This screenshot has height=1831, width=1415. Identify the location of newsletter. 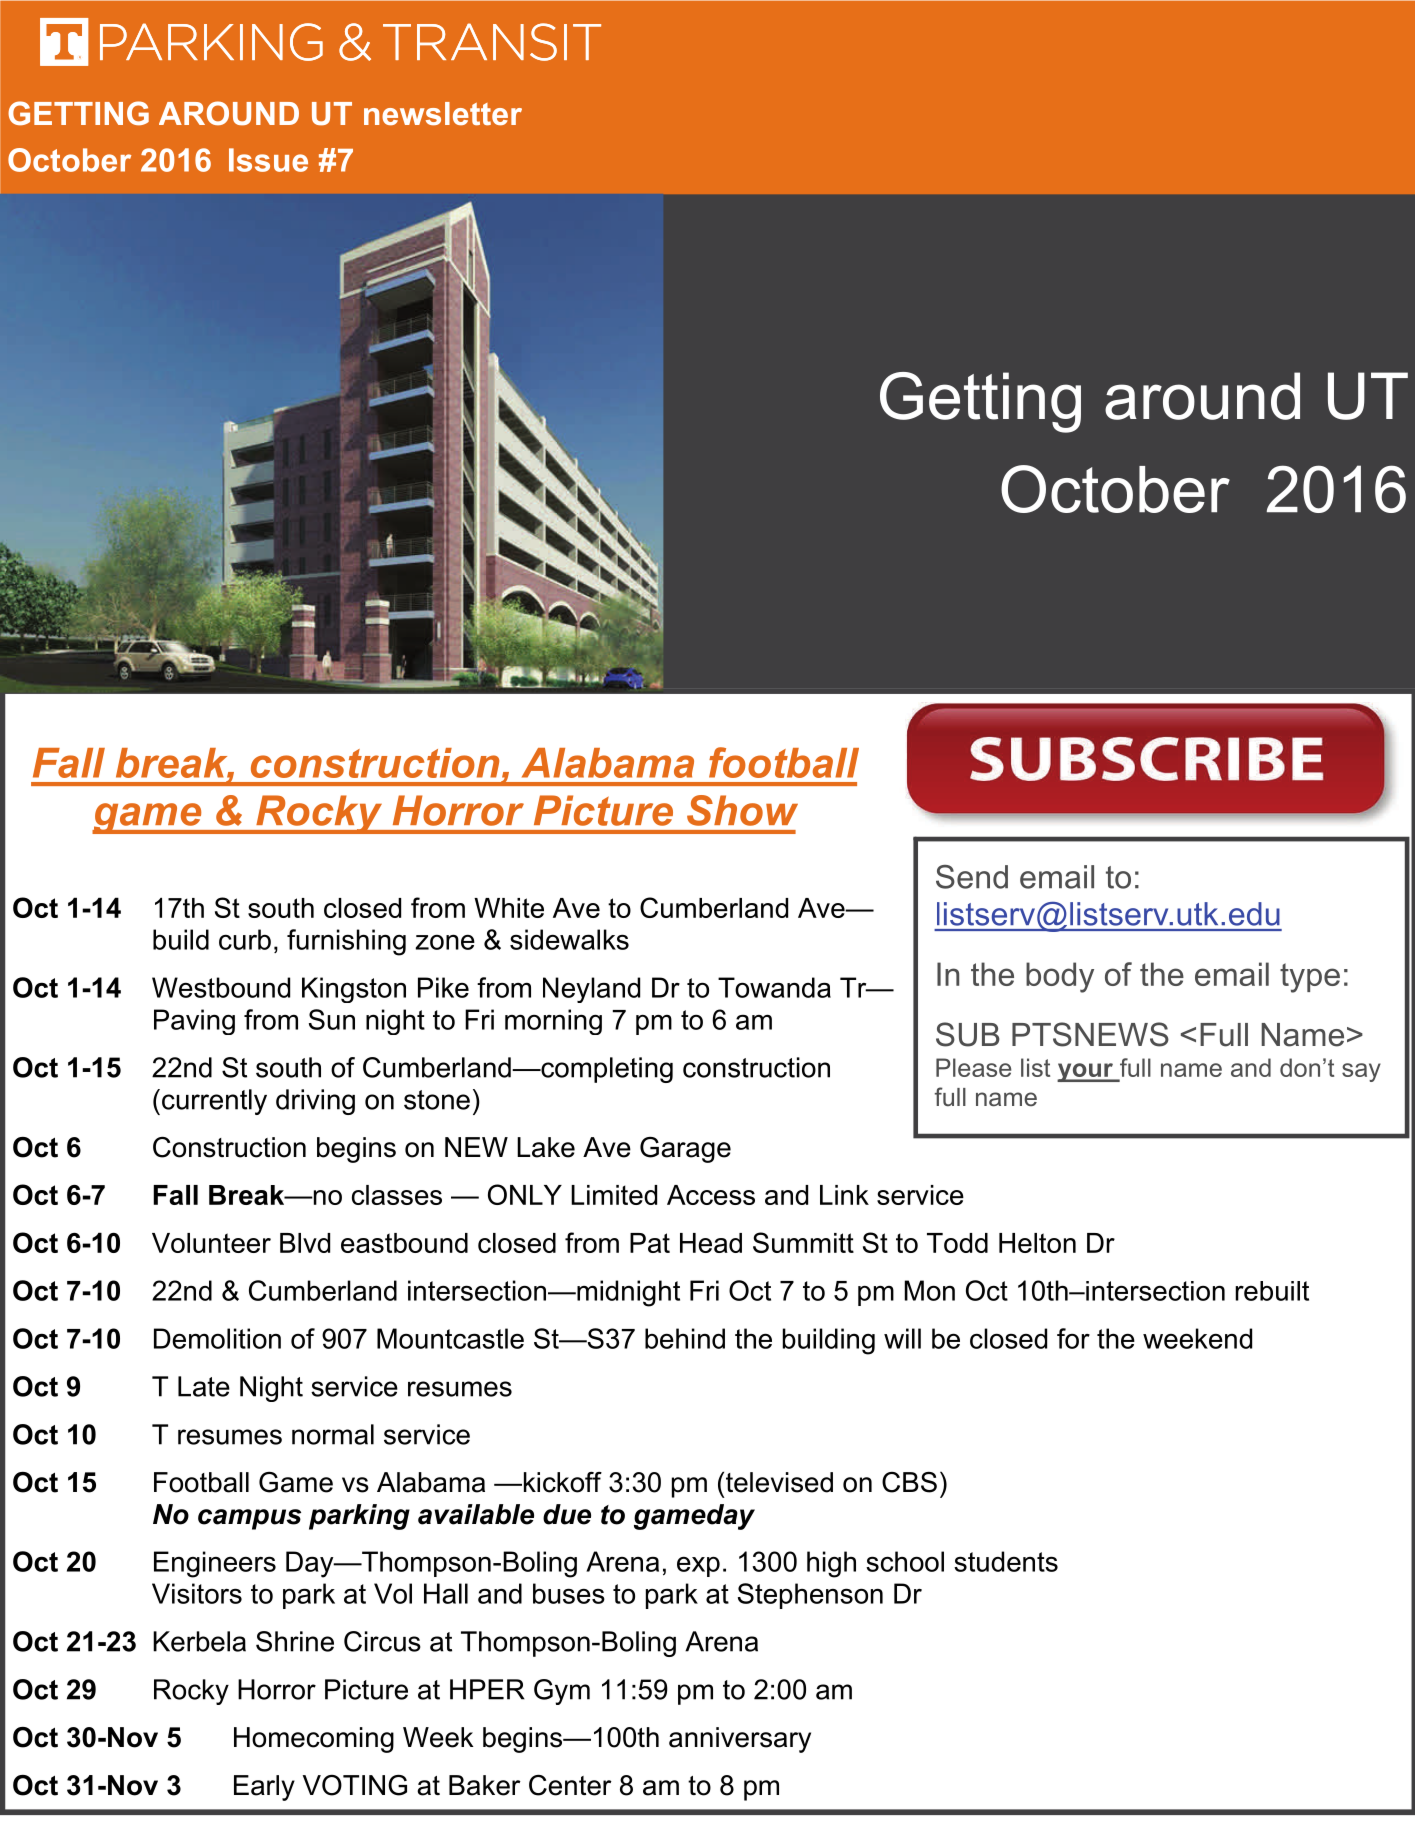
(443, 113).
